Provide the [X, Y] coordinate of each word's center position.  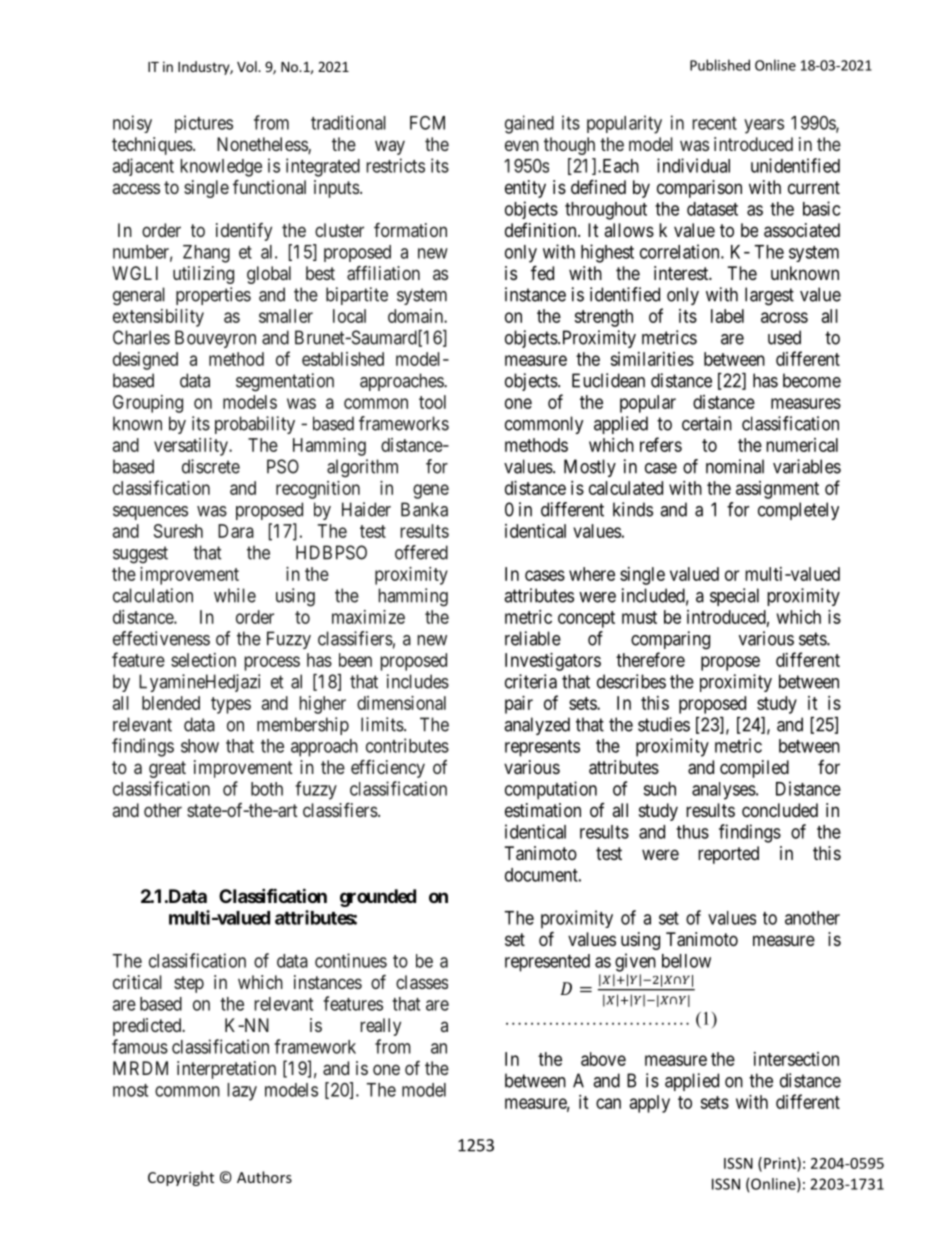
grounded [378, 898]
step [189, 984]
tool [432, 402]
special [734, 597]
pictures [204, 124]
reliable [533, 638]
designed [145, 361]
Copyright [181, 1178]
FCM [427, 122]
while [235, 595]
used [784, 337]
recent [714, 123]
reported [728, 855]
